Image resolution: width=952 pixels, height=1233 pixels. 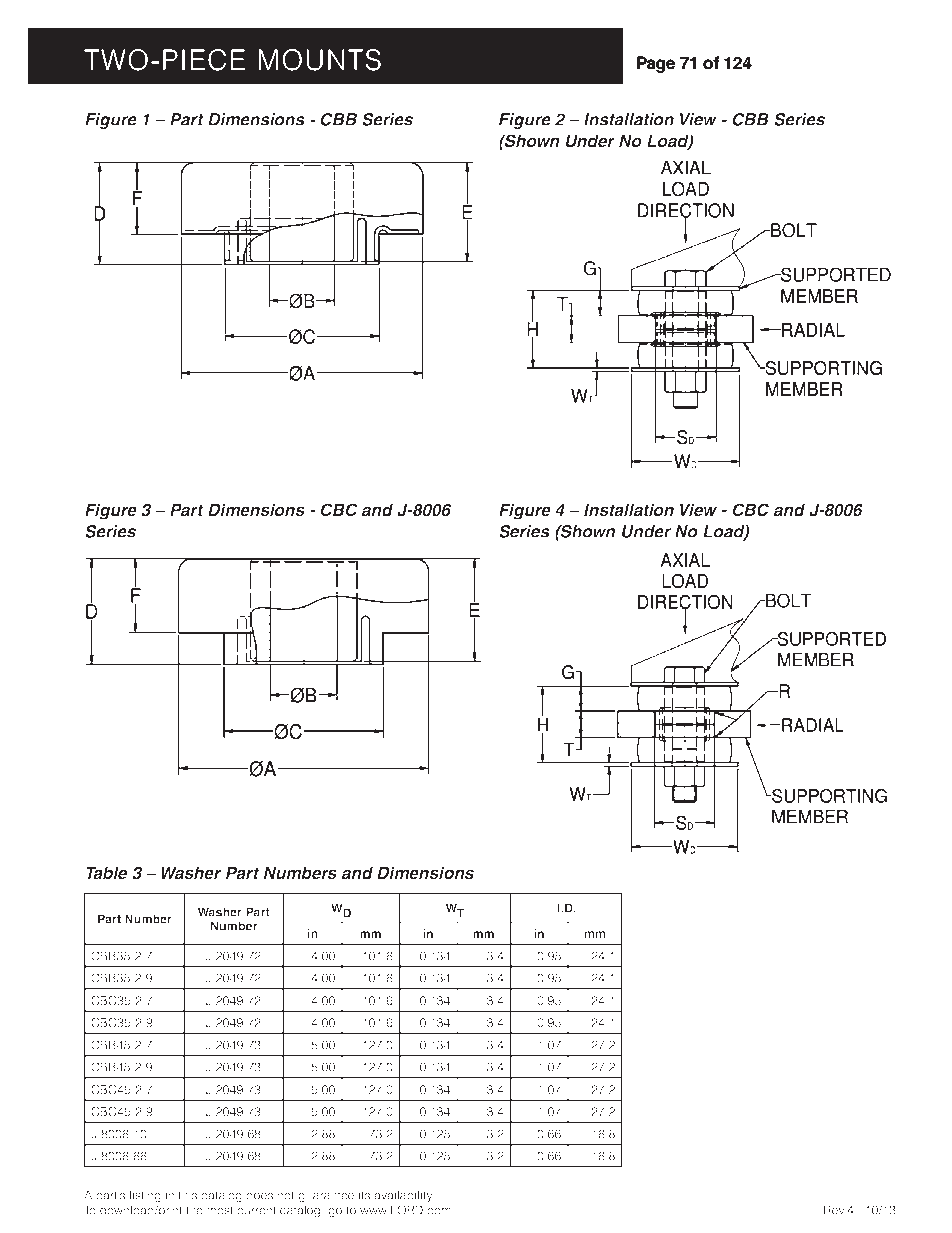 What do you see at coordinates (326, 1196) in the page?
I see `guarantee` at bounding box center [326, 1196].
